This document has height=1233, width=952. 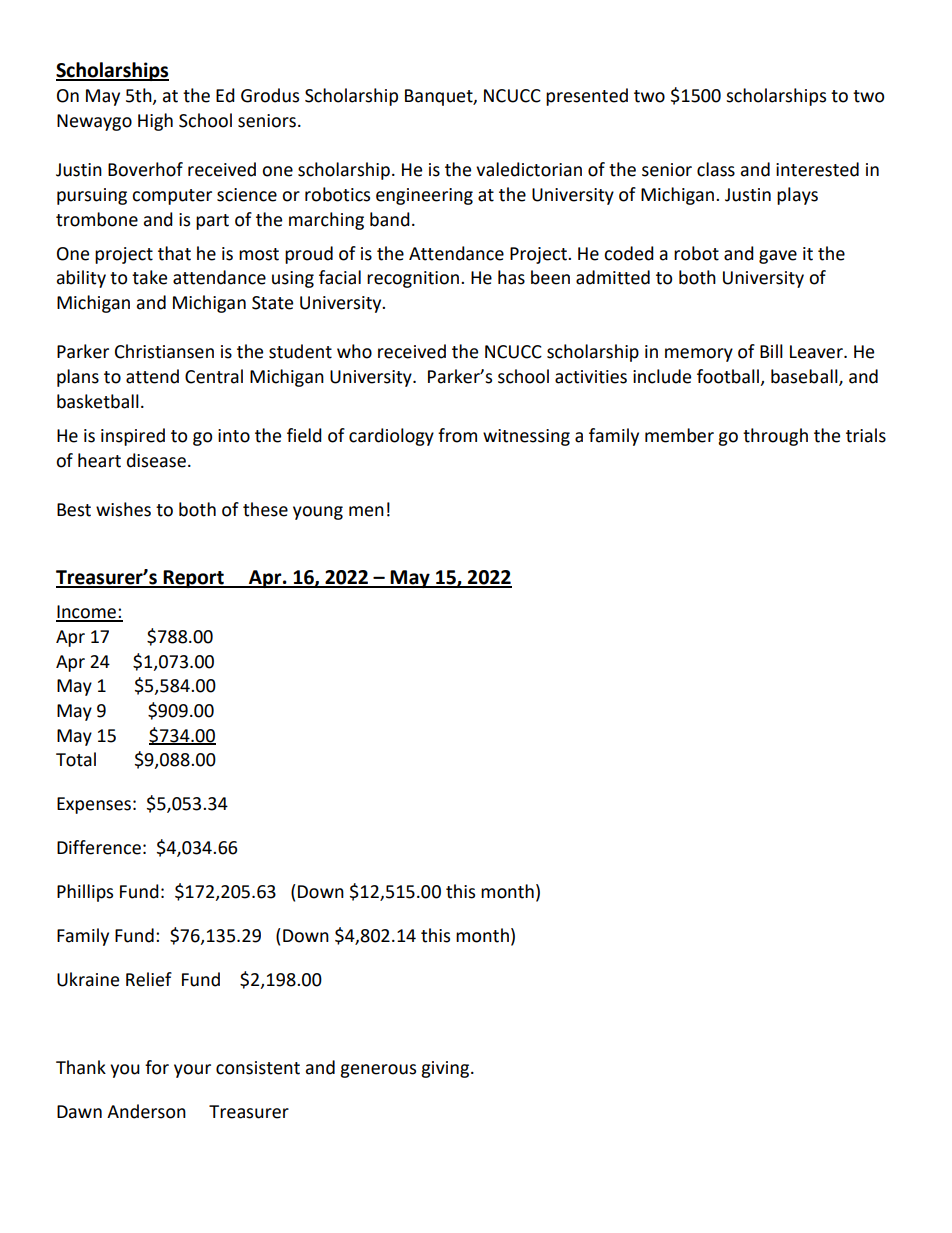 I want to click on for, so click(x=157, y=1067).
